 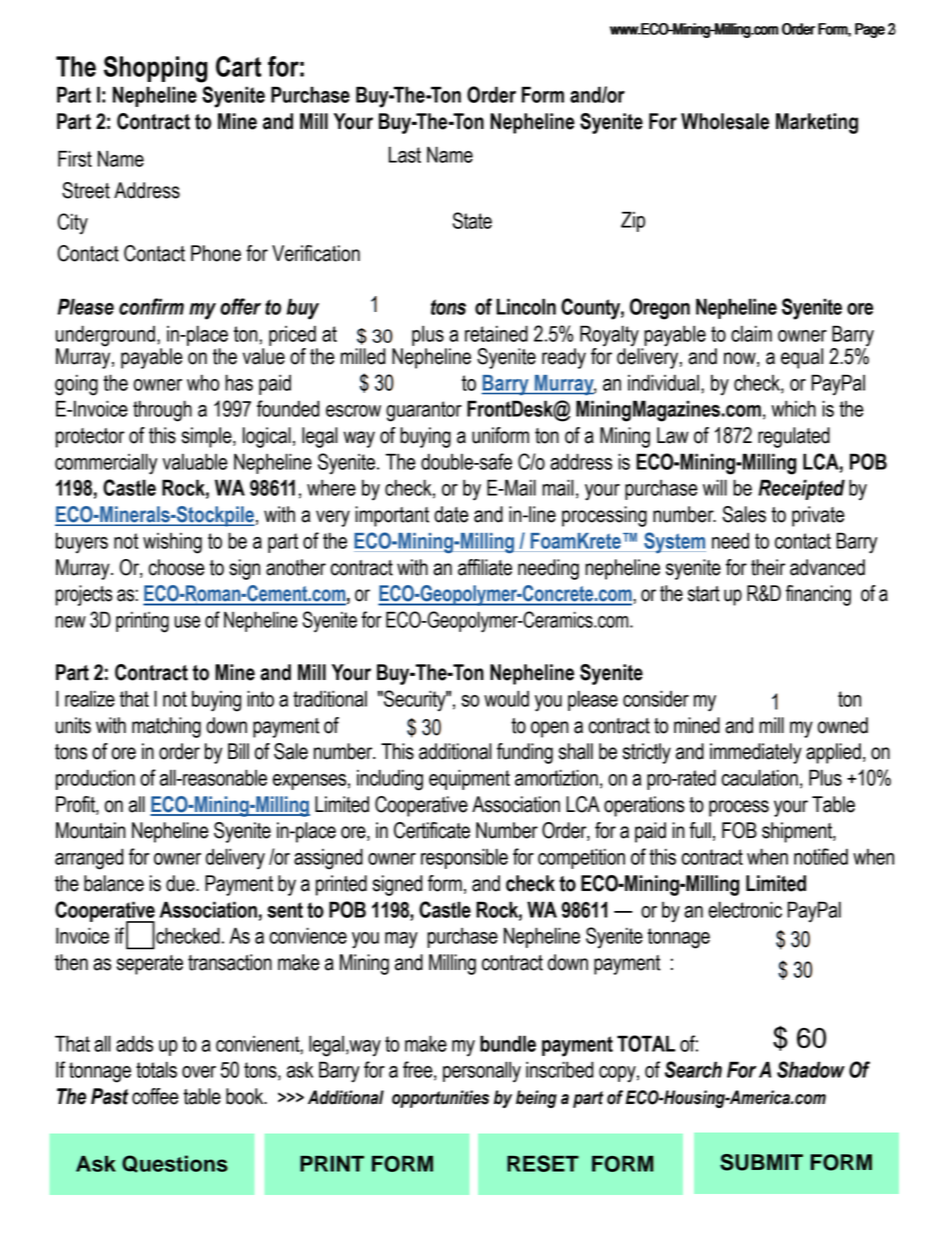 I want to click on Last, so click(x=405, y=154).
